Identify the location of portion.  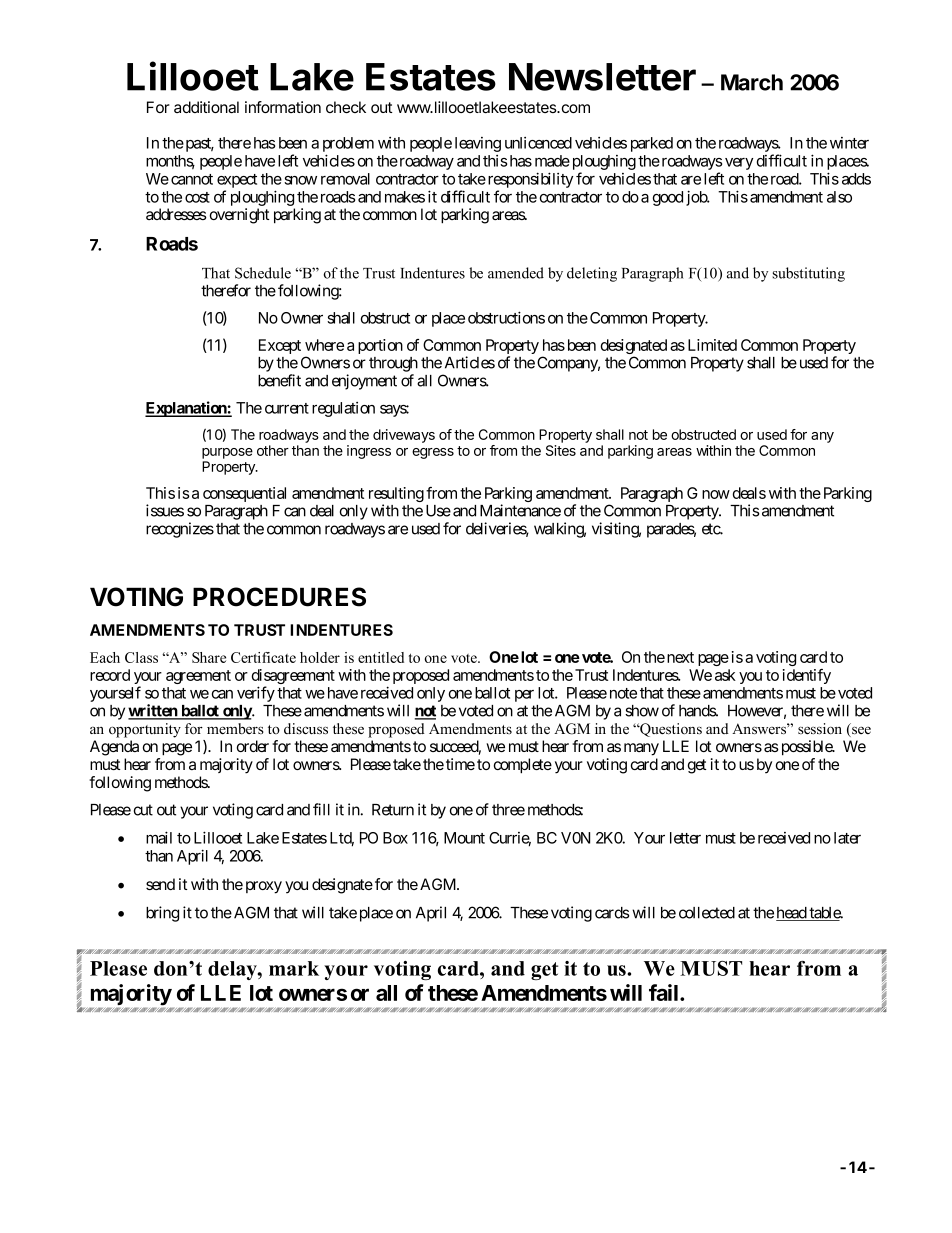
(380, 346).
